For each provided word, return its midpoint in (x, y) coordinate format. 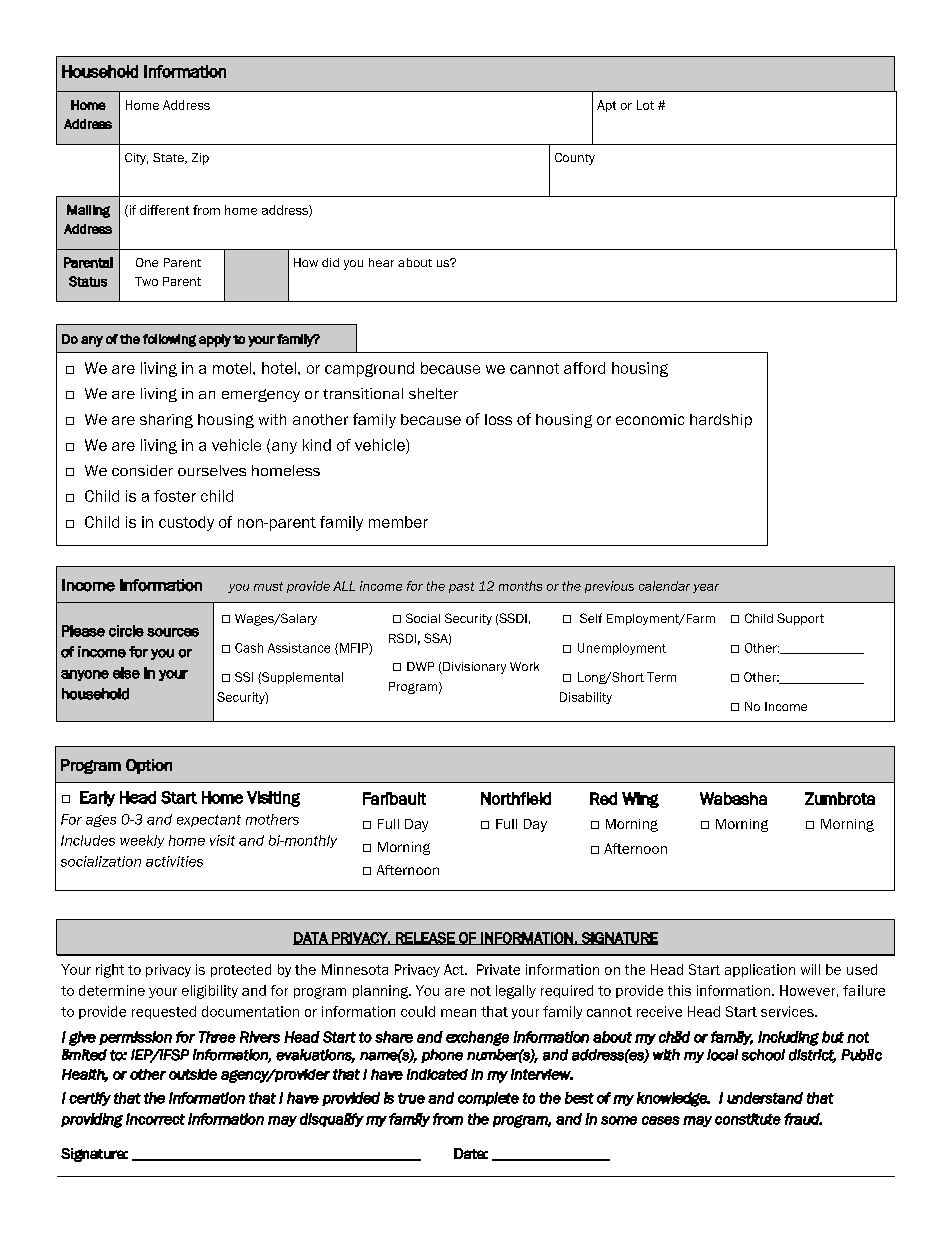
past (461, 587)
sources (173, 632)
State (169, 158)
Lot (645, 105)
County (575, 159)
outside (193, 1074)
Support (800, 619)
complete (488, 1099)
